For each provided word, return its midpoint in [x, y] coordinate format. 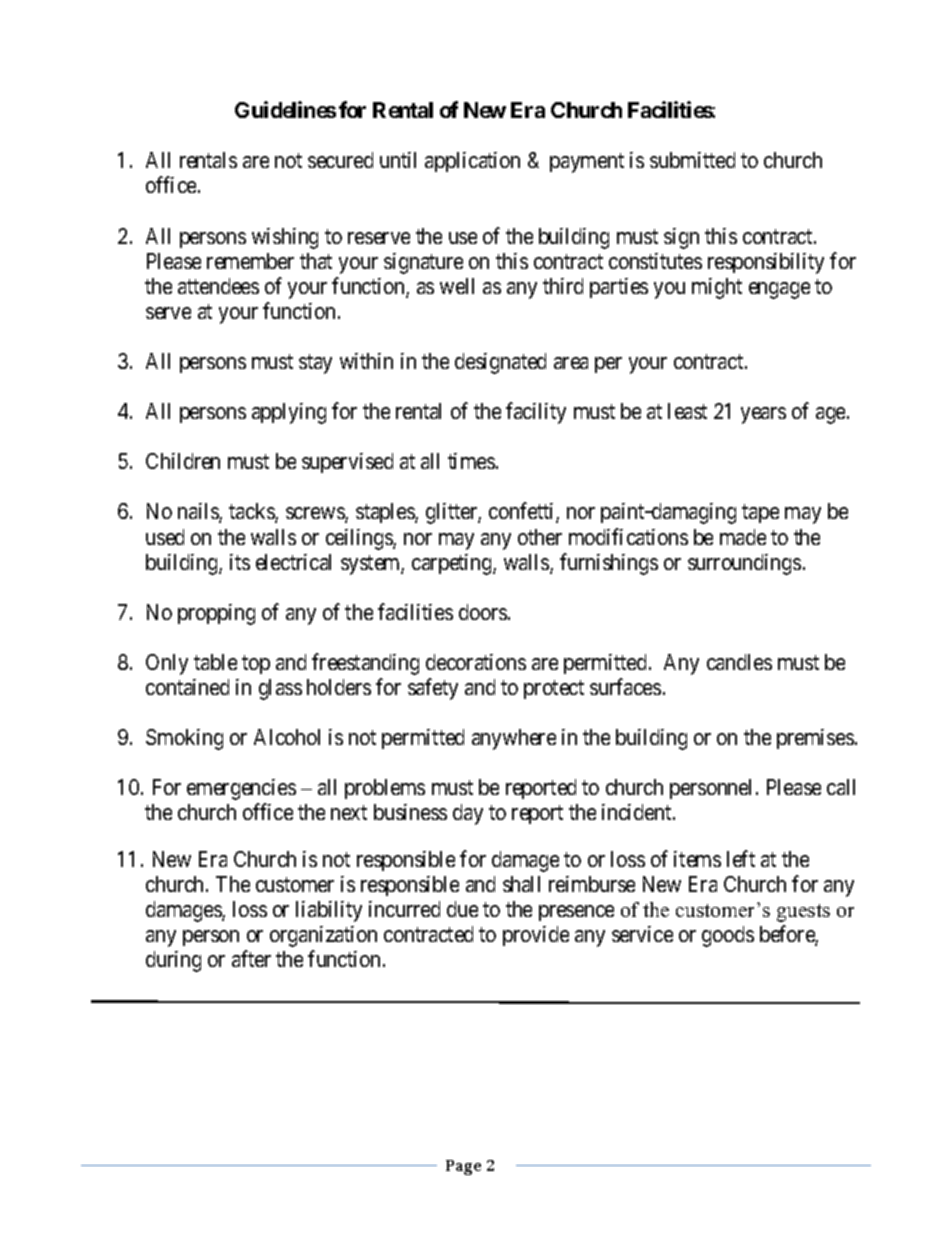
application [472, 162]
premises [815, 739]
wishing [285, 238]
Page [463, 1167]
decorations [476, 662]
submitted [692, 160]
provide [536, 936]
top [256, 664]
